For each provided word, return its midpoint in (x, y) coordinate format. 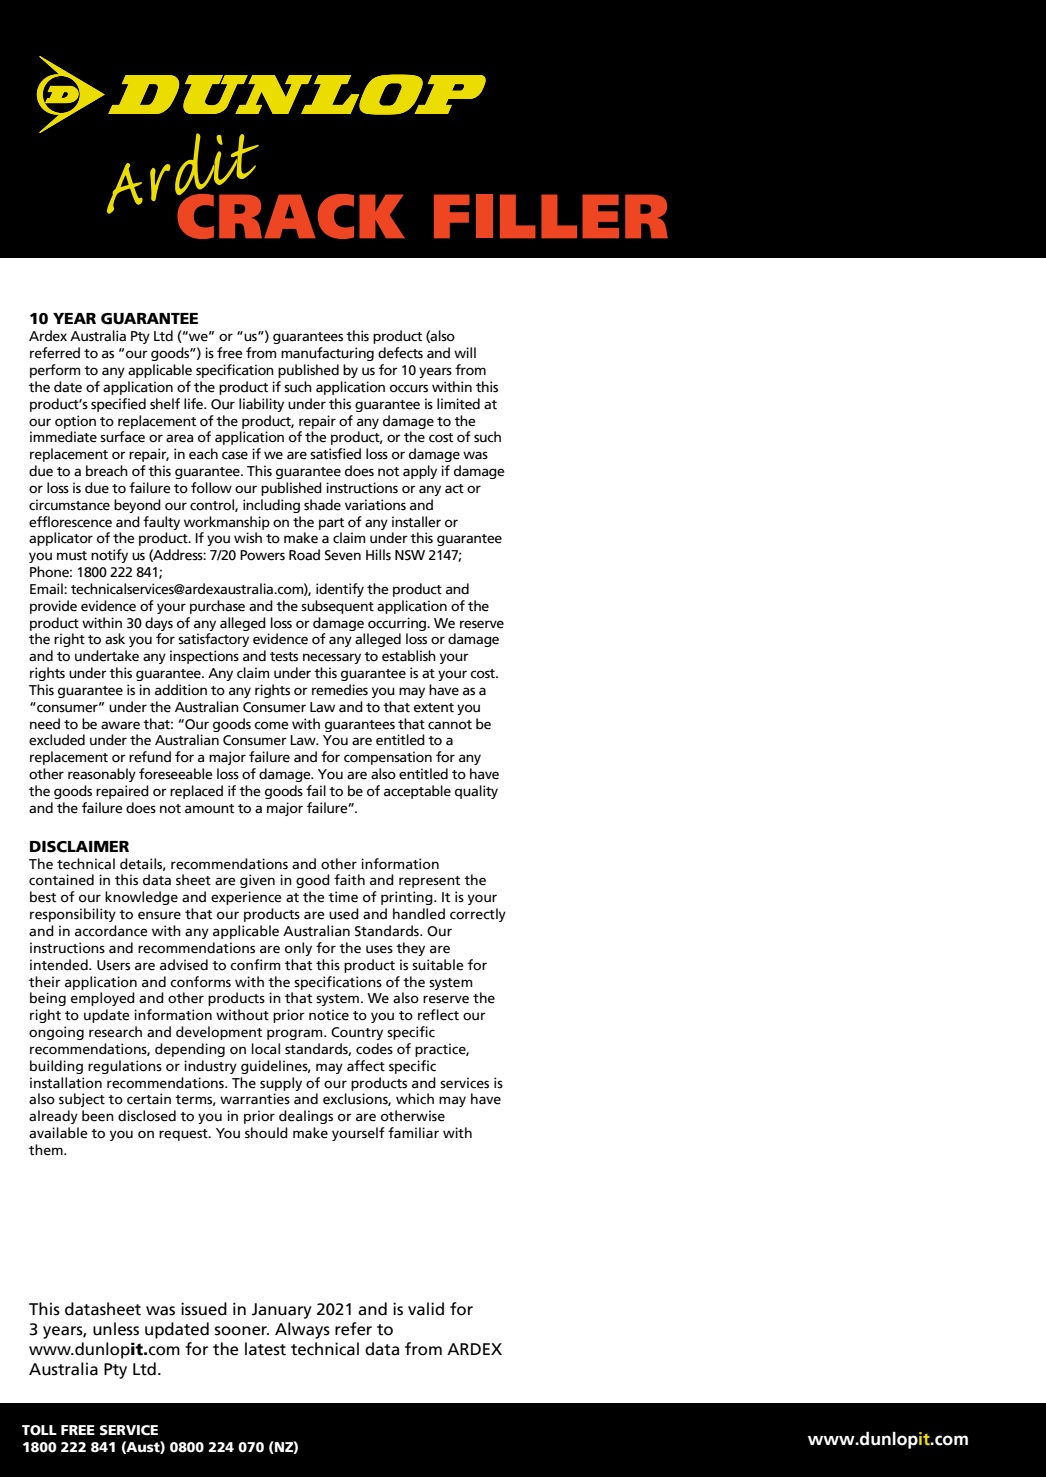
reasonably (102, 775)
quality (476, 792)
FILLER (551, 216)
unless (116, 1329)
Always (302, 1330)
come (271, 725)
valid (426, 1309)
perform (55, 371)
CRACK (290, 215)
